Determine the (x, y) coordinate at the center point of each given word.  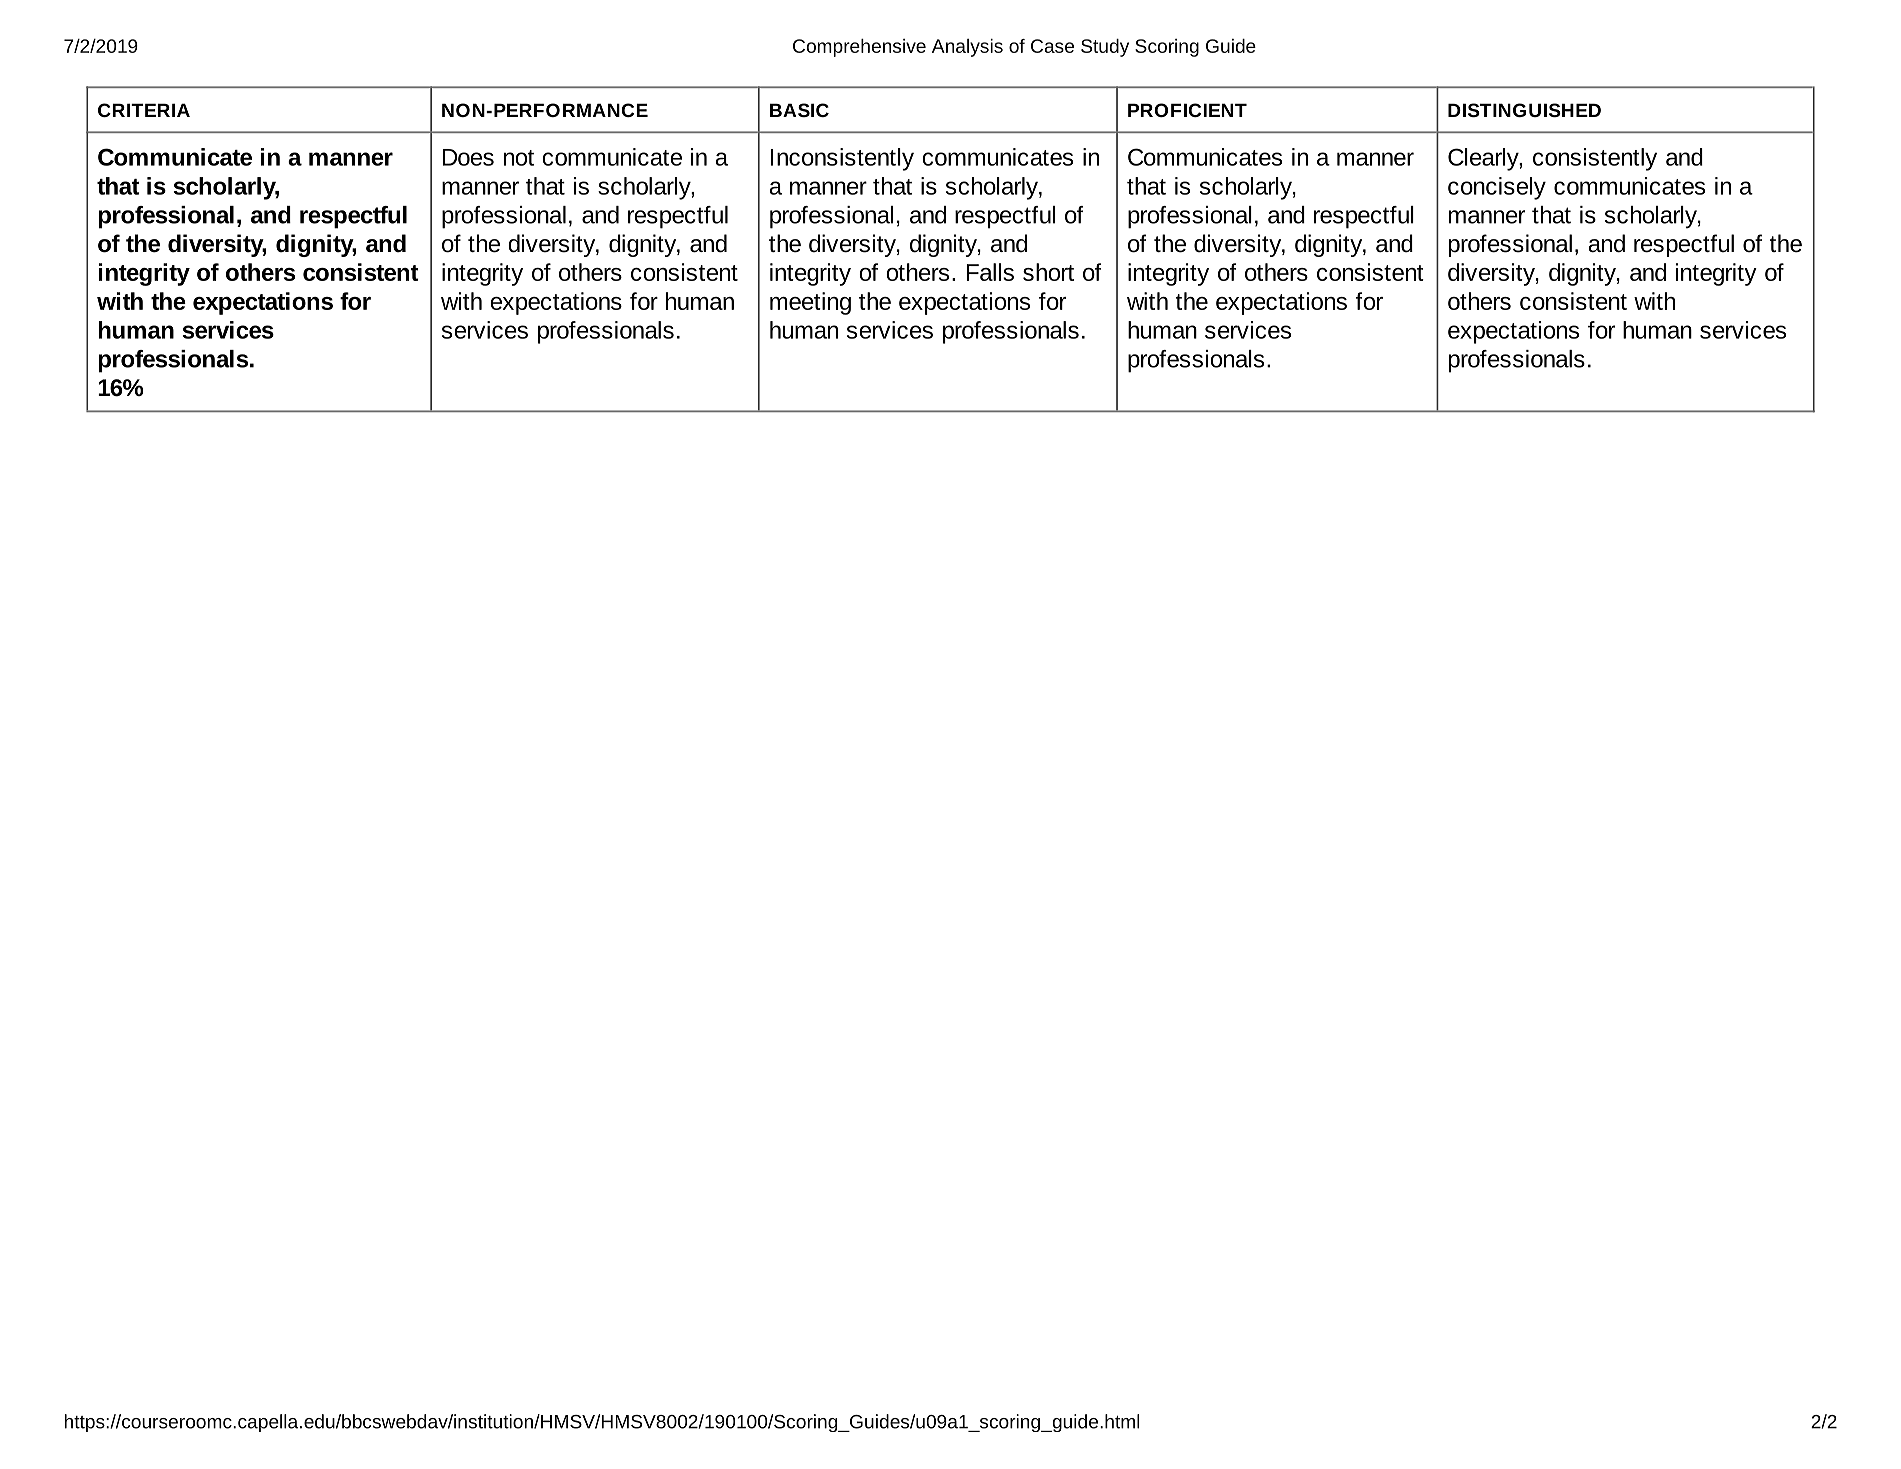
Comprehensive (859, 48)
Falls (990, 272)
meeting (810, 303)
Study (1105, 48)
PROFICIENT (1187, 110)
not (519, 158)
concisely (1497, 188)
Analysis (967, 48)
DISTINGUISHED (1524, 110)
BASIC (799, 110)
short (1048, 272)
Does (468, 157)
